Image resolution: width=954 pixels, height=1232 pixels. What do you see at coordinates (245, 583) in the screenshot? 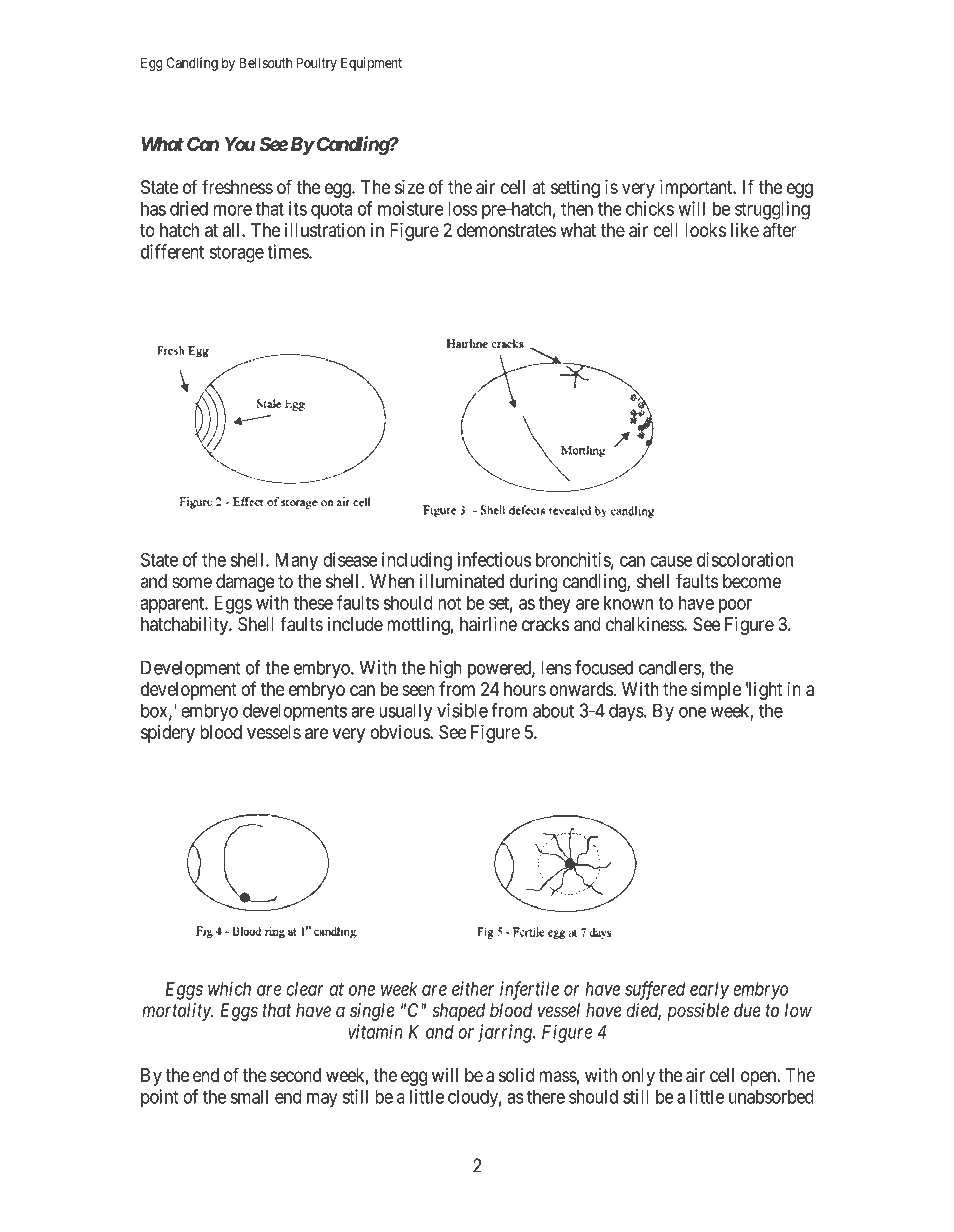
I see `damage` at bounding box center [245, 583].
